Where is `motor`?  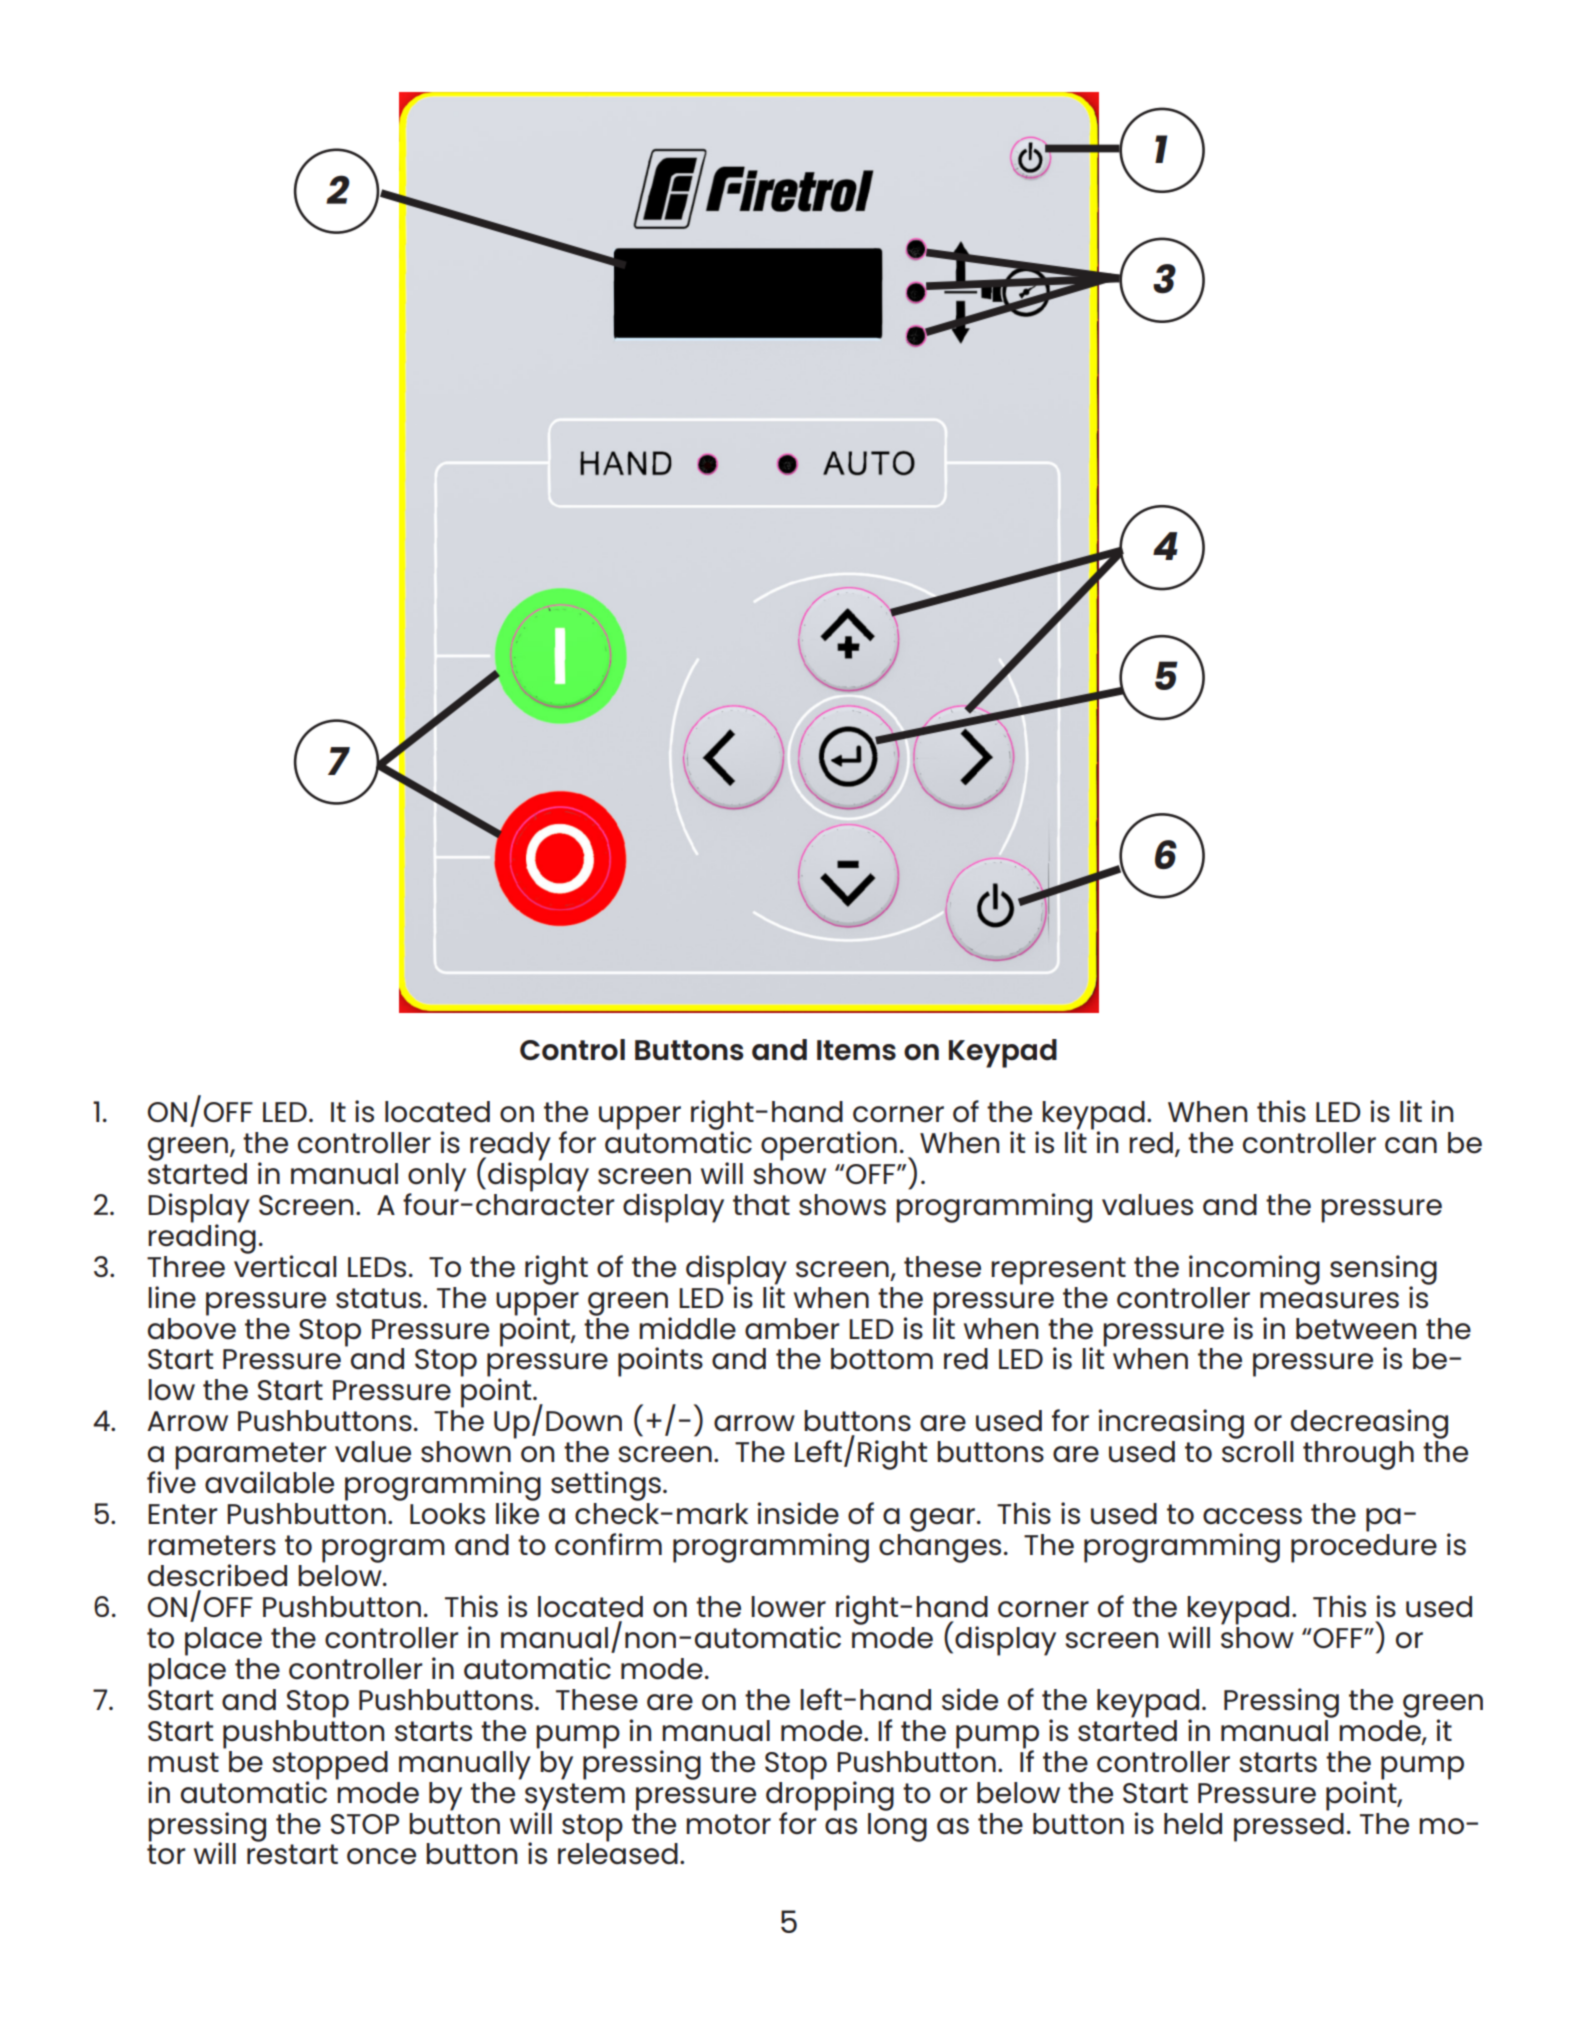 motor is located at coordinates (728, 1824).
